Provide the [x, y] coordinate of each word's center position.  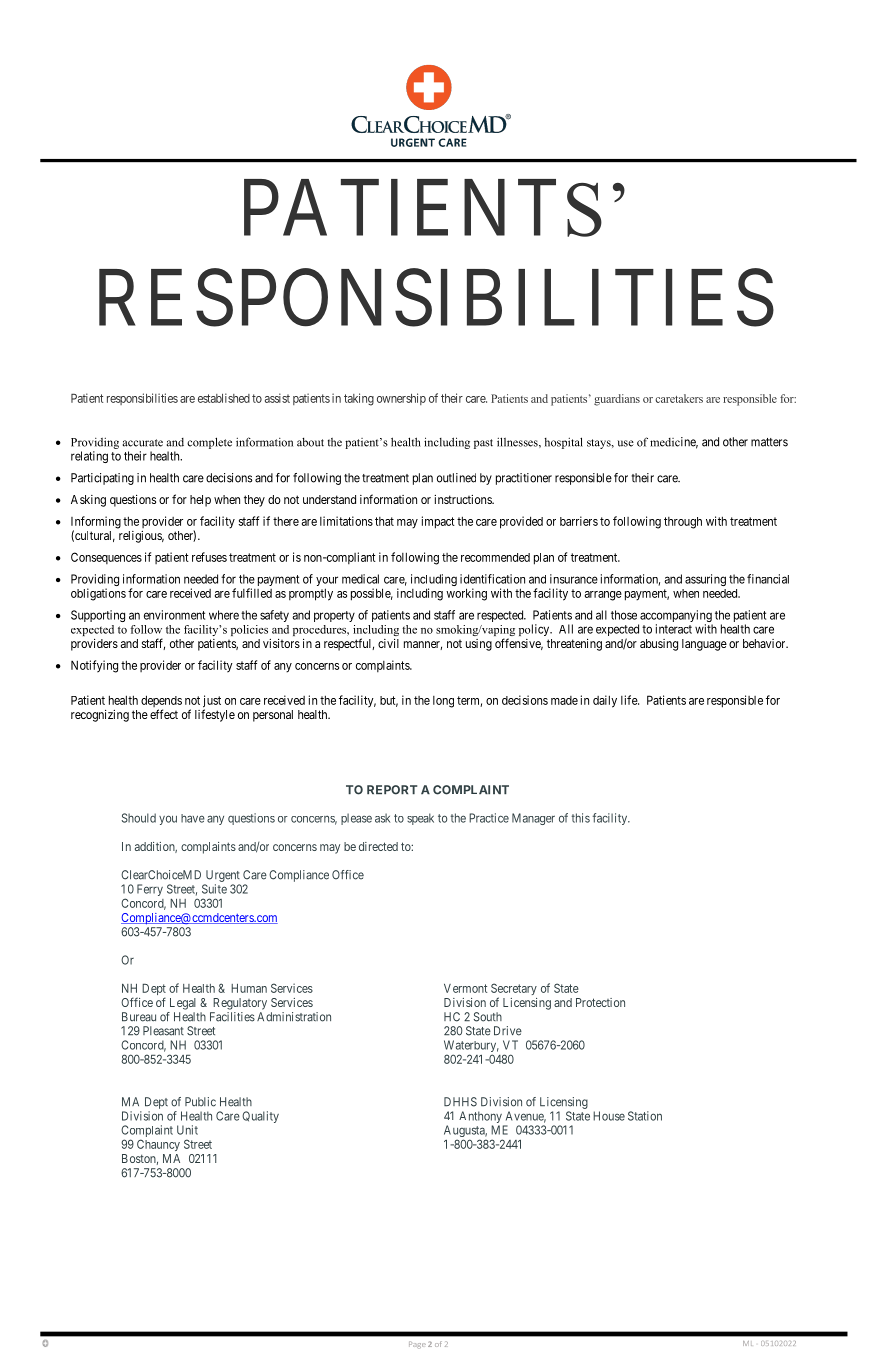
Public [200, 1102]
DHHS [460, 1102]
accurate [143, 443]
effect [164, 714]
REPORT [392, 790]
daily [605, 701]
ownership [401, 399]
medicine [674, 443]
